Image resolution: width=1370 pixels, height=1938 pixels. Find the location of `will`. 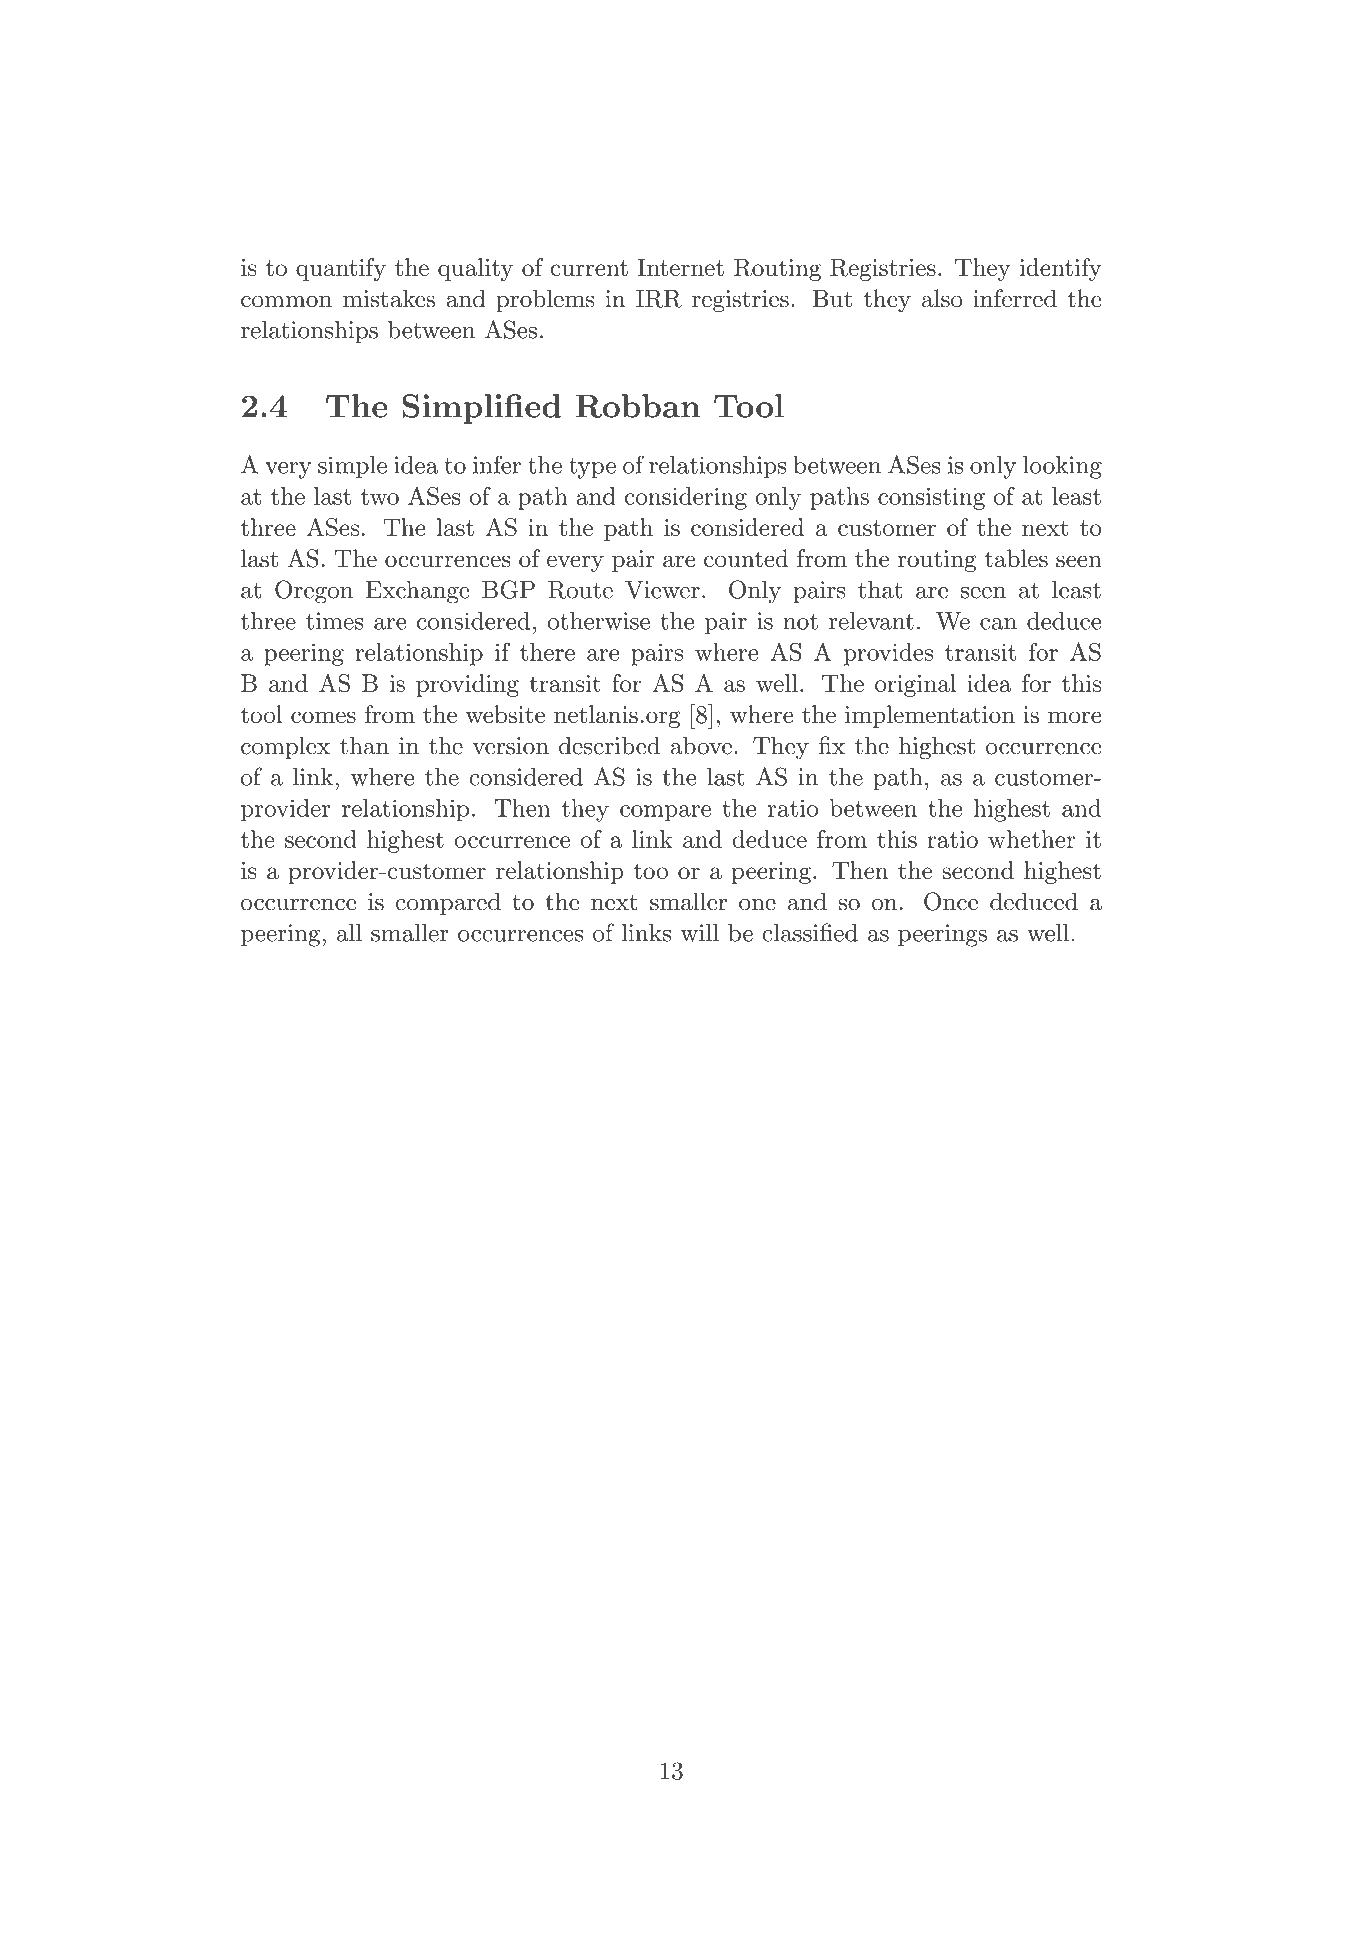

will is located at coordinates (700, 933).
